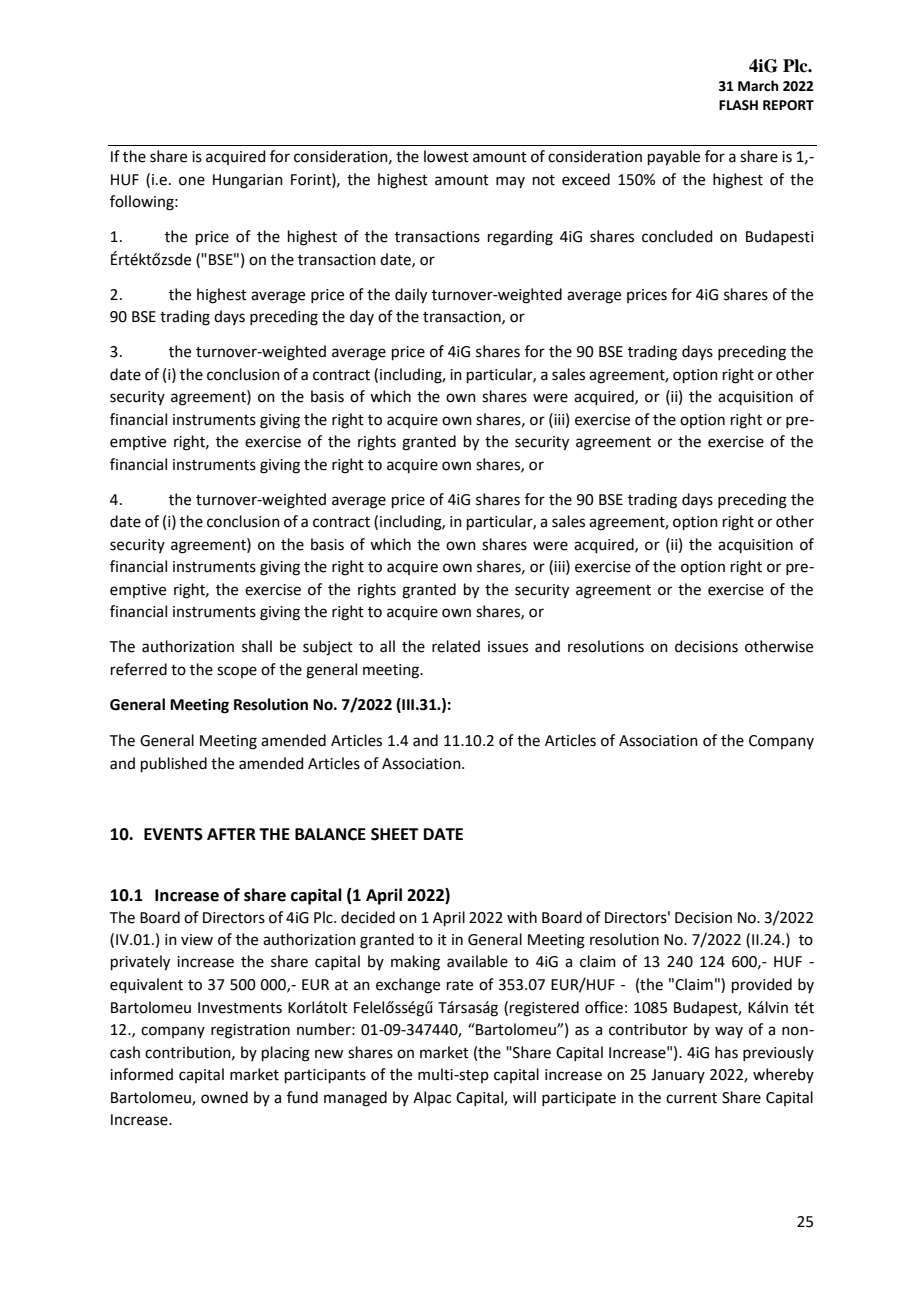 Image resolution: width=924 pixels, height=1308 pixels. Describe the element at coordinates (762, 985) in the image. I see `provided` at that location.
